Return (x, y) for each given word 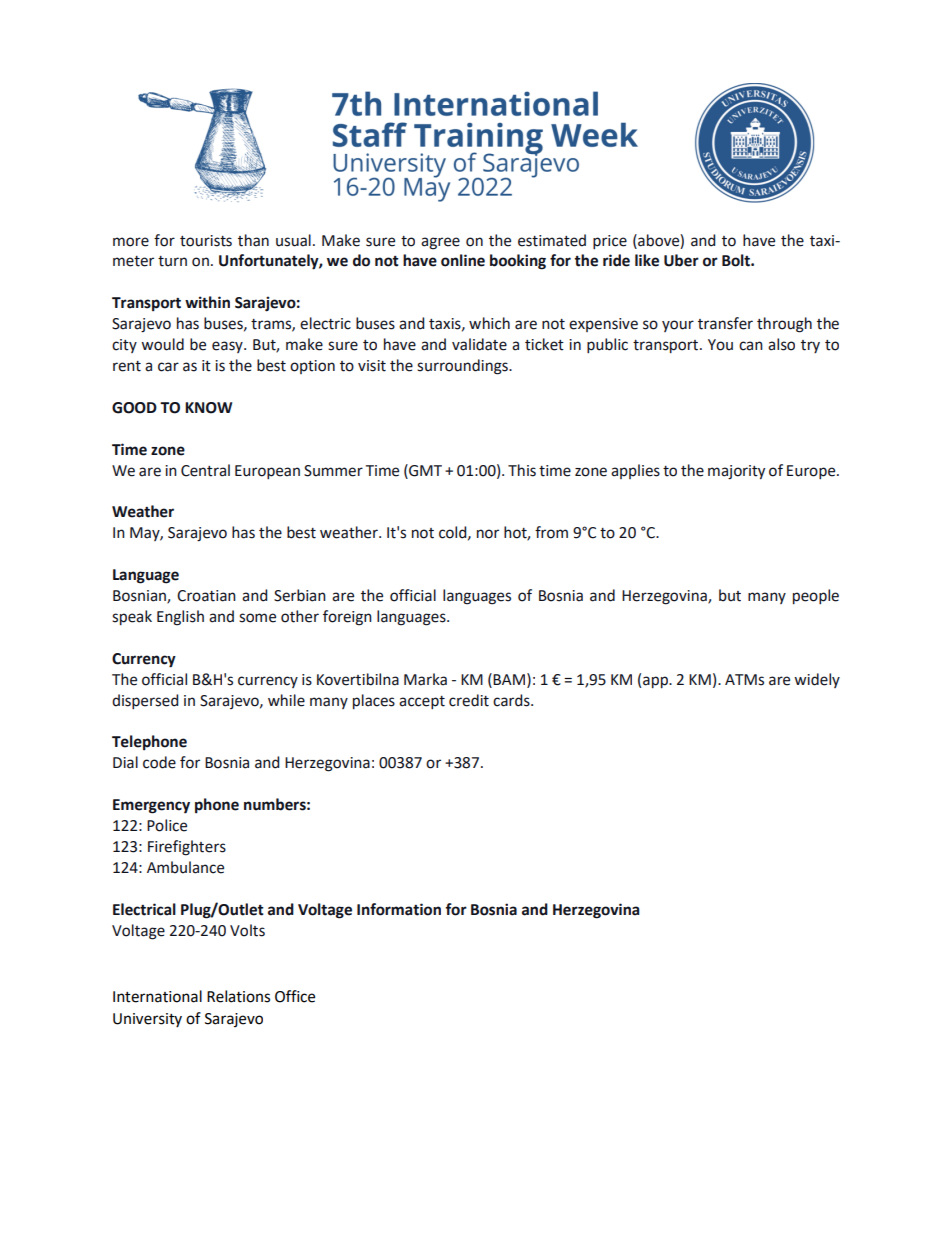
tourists (206, 241)
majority (736, 472)
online (463, 260)
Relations (238, 996)
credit (469, 700)
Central (205, 470)
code (159, 762)
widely (817, 680)
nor (488, 534)
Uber (681, 260)
